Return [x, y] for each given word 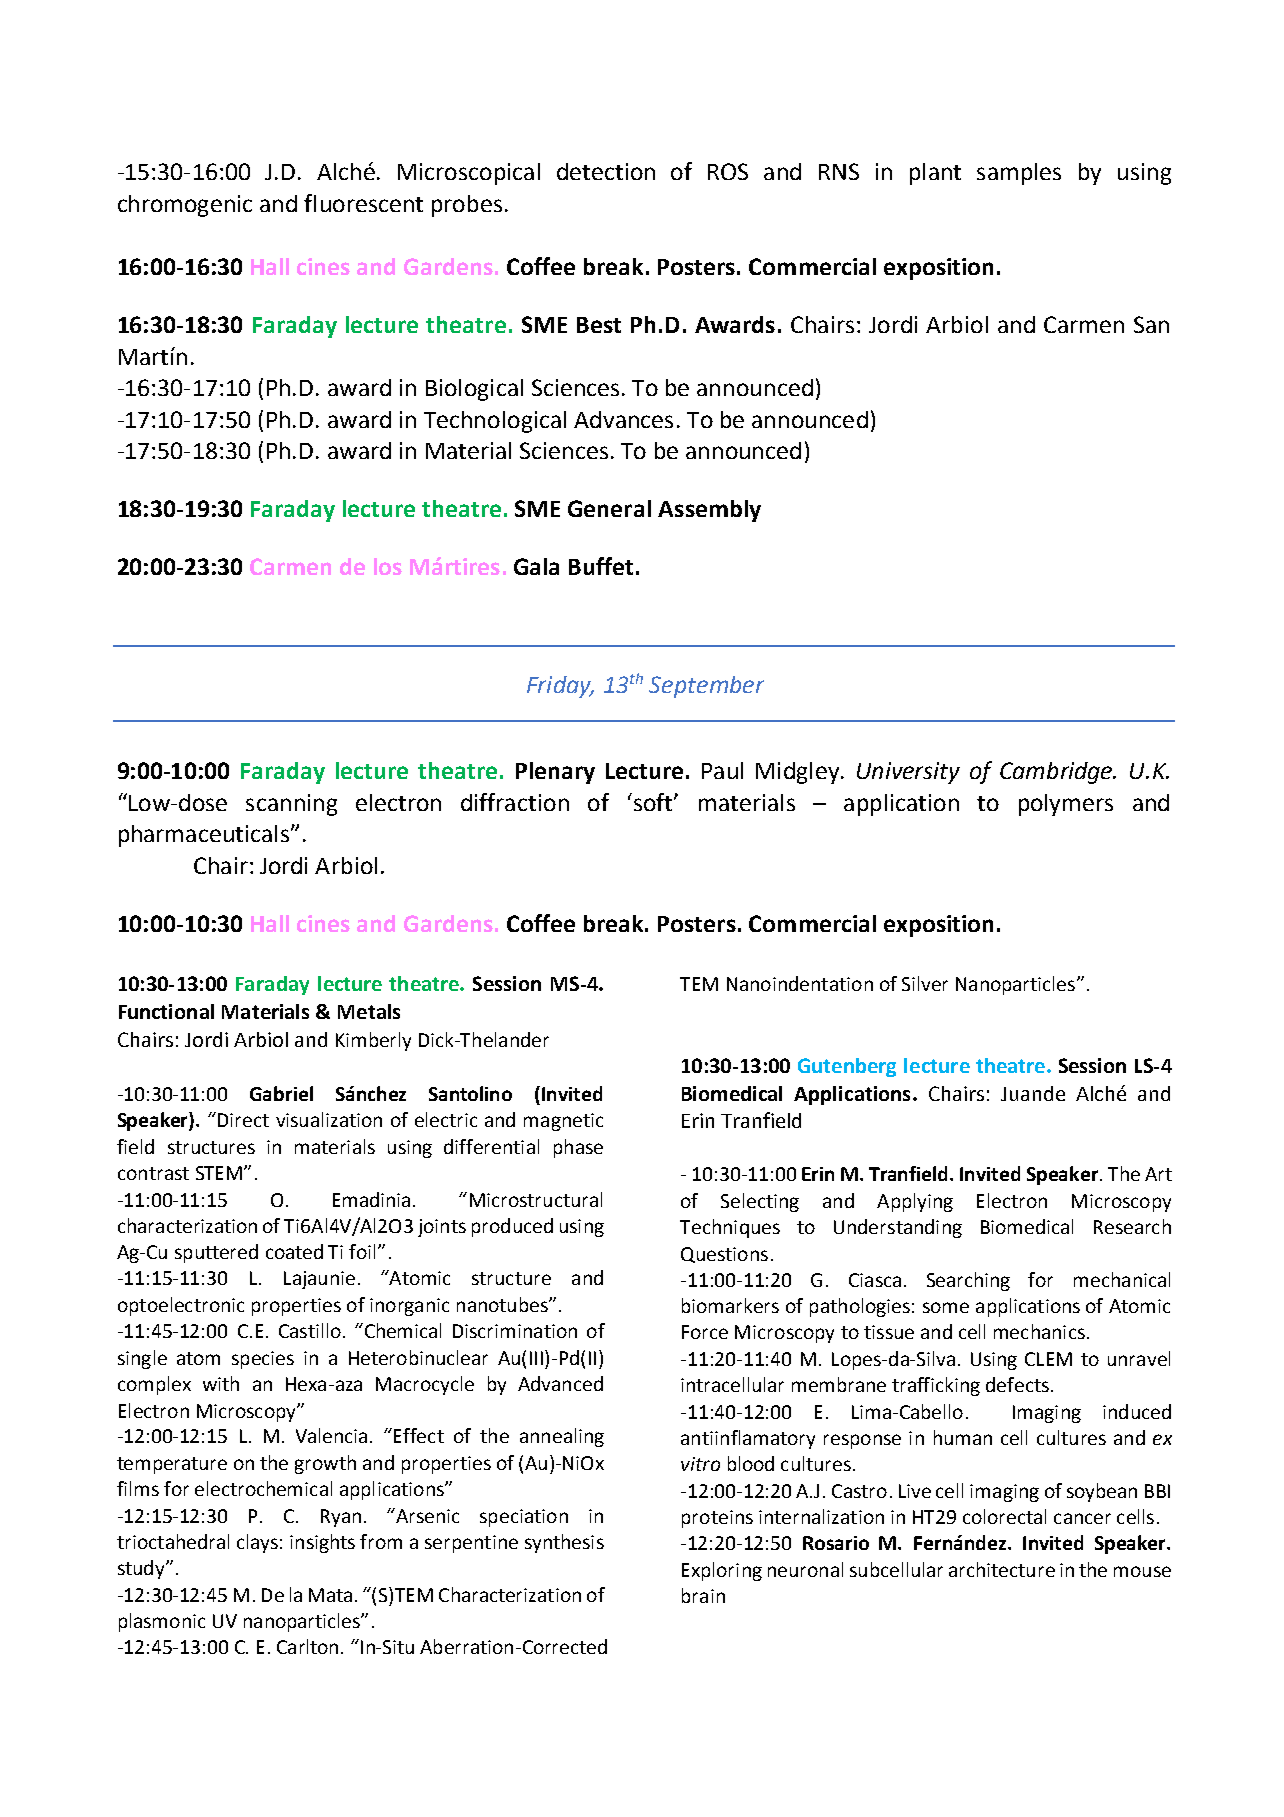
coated [294, 1251]
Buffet [601, 566]
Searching [968, 1281]
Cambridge [1057, 773]
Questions [724, 1255]
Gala [536, 566]
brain [703, 1595]
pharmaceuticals [204, 836]
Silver [925, 983]
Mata [330, 1595]
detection [606, 171]
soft [653, 802]
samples [1019, 174]
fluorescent [363, 203]
